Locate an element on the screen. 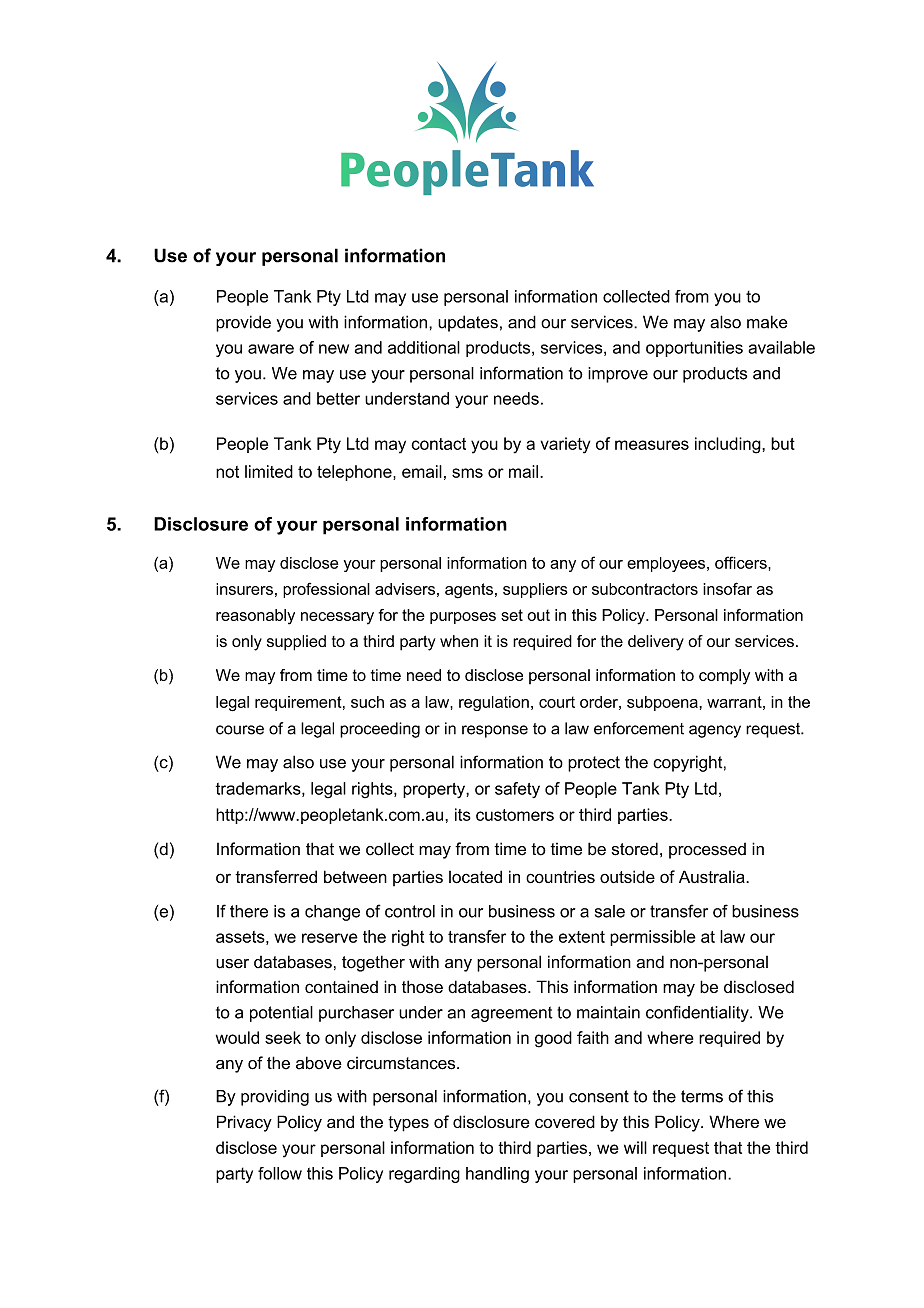 The image size is (924, 1308). terms is located at coordinates (702, 1096).
